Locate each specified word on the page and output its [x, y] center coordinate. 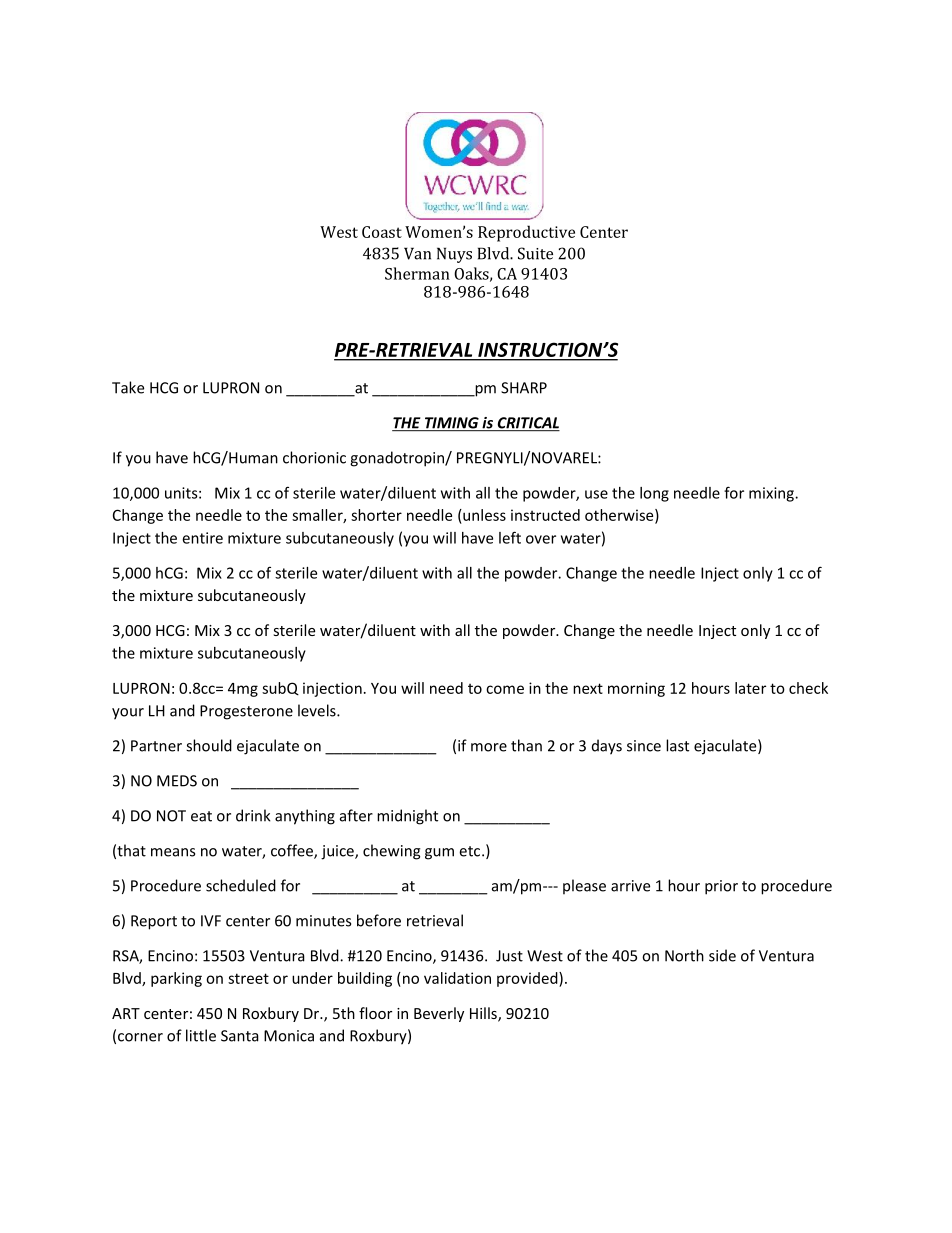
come [505, 689]
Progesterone [246, 712]
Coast [382, 232]
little [201, 1035]
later [750, 688]
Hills [484, 1014]
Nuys [454, 255]
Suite [535, 253]
